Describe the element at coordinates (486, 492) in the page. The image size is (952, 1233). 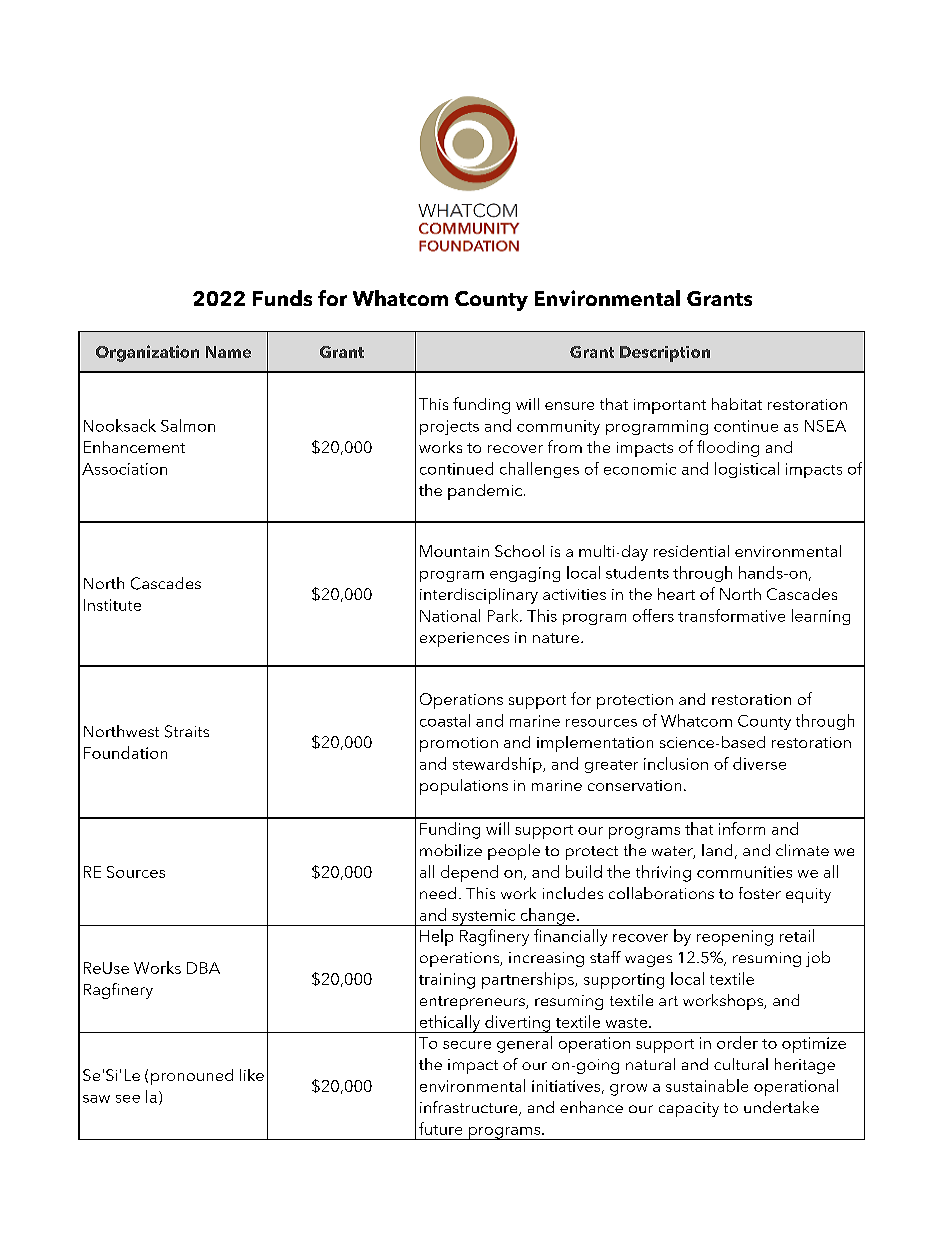
I see `pandemic` at that location.
